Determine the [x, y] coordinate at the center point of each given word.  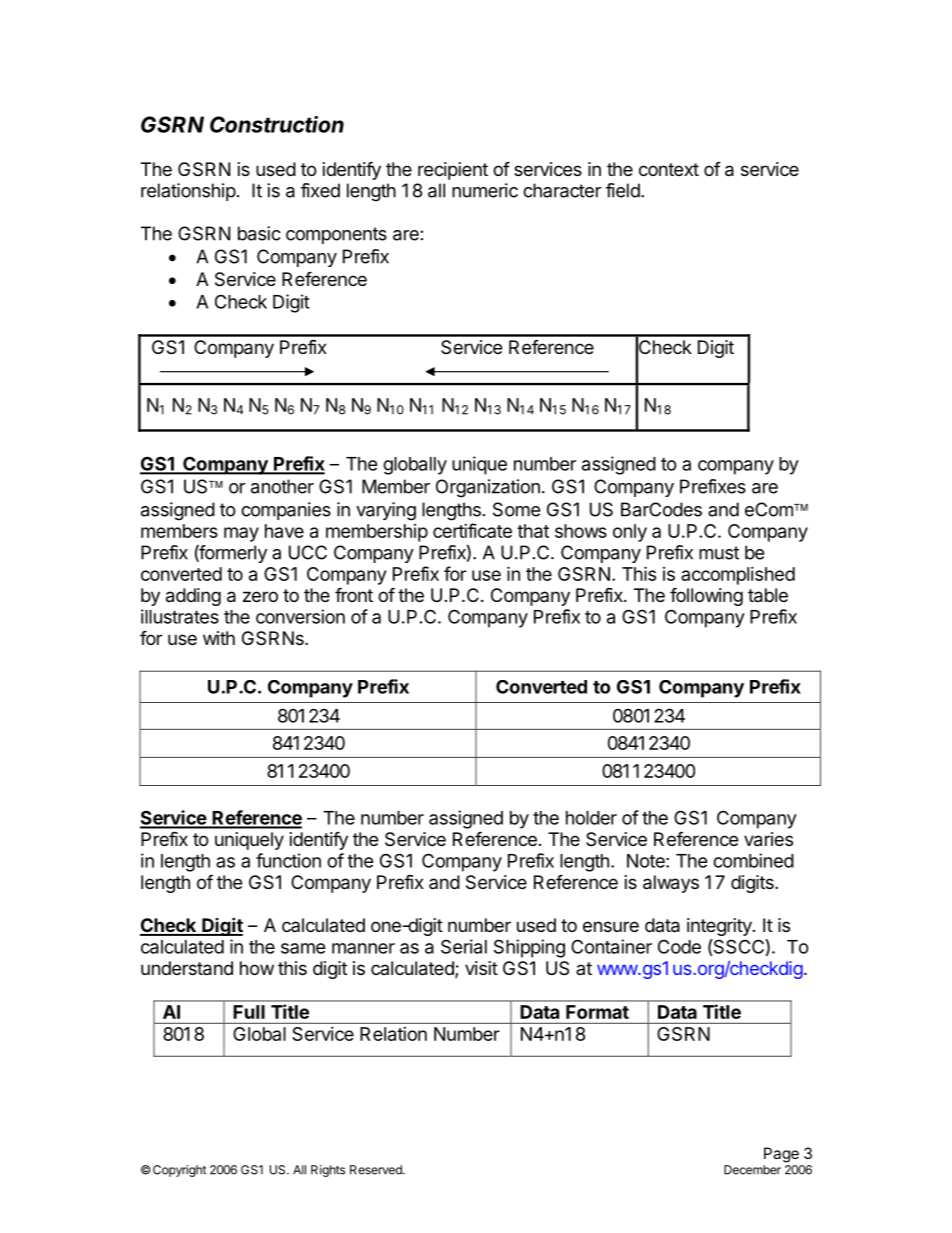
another [282, 486]
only [630, 533]
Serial [464, 946]
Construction [277, 124]
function [288, 860]
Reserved [377, 1170]
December [752, 1170]
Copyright [179, 1171]
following [706, 596]
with [219, 638]
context [669, 169]
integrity [719, 927]
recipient [453, 171]
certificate [472, 530]
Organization [488, 488]
